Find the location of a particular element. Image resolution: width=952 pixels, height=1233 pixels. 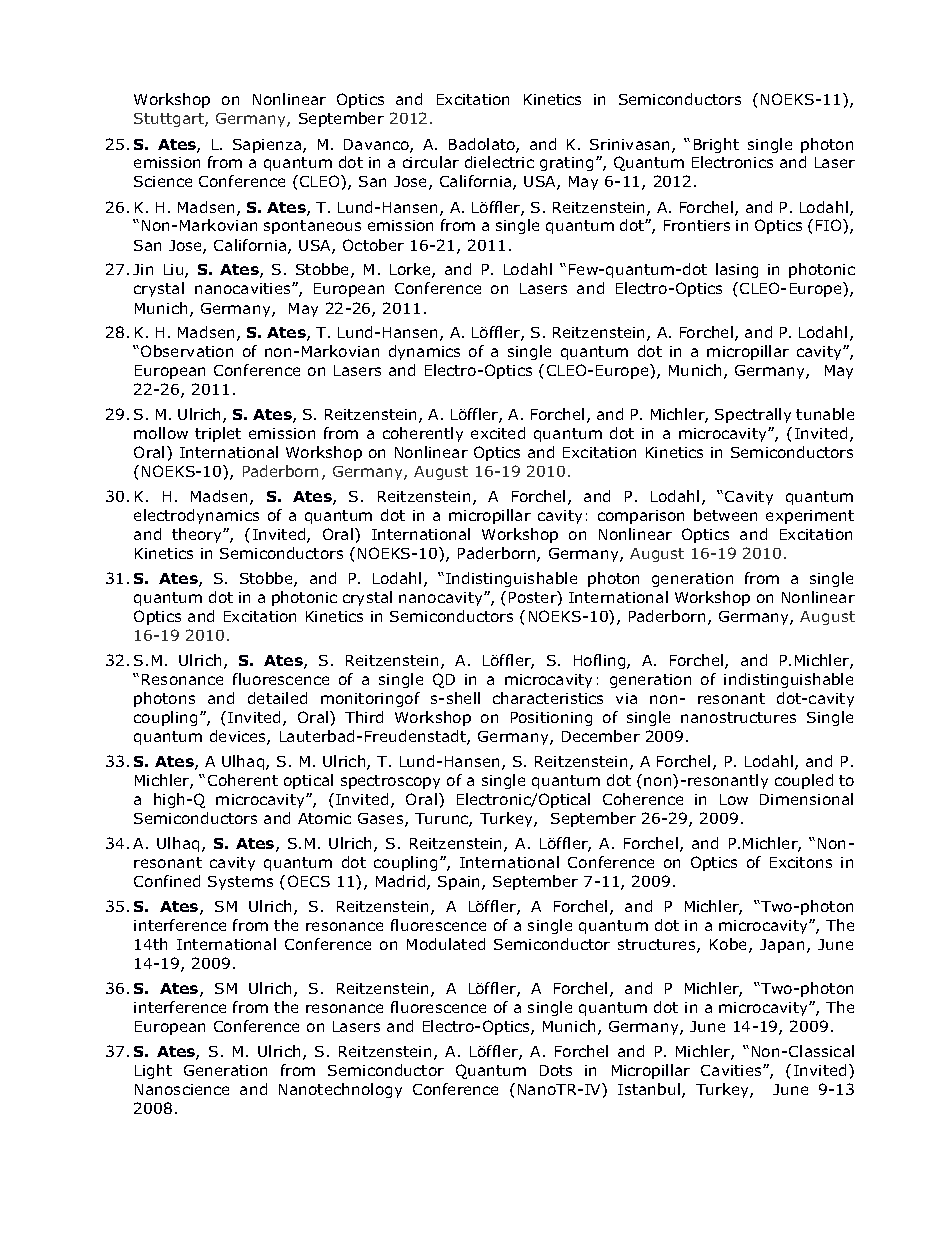

Light is located at coordinates (153, 1071).
